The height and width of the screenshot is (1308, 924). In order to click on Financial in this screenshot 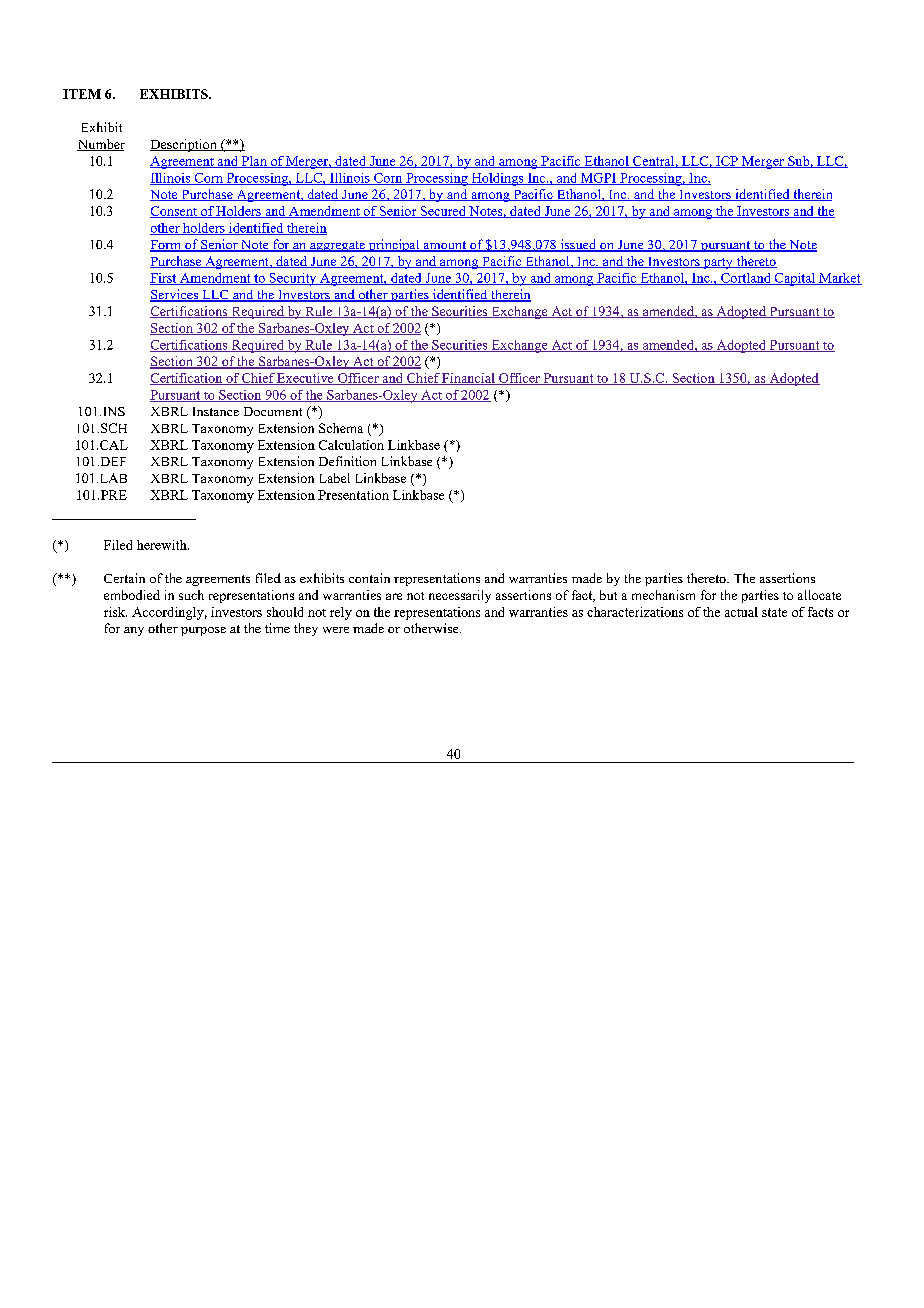, I will do `click(468, 379)`.
